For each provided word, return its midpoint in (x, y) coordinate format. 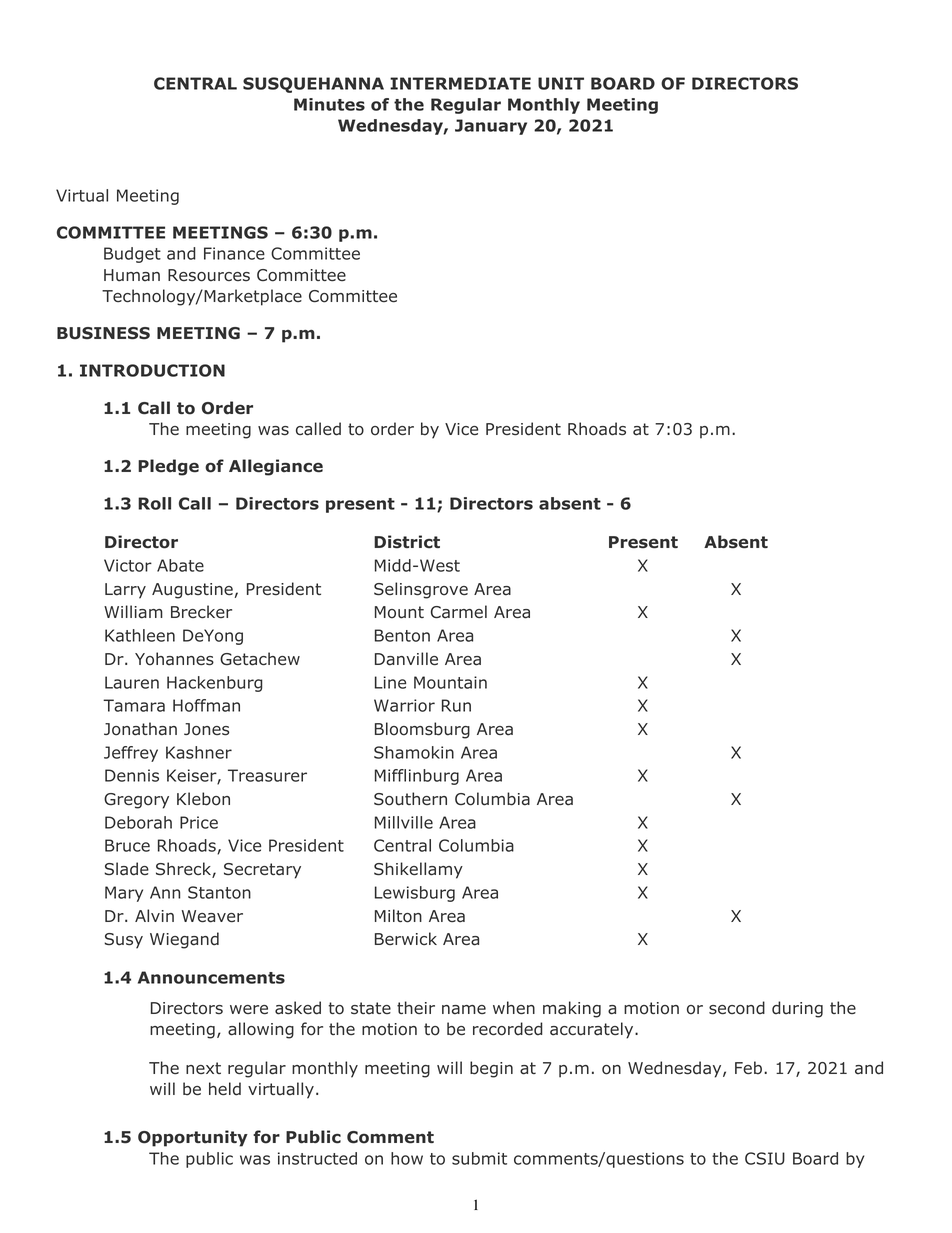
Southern (410, 799)
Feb (748, 1068)
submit (479, 1158)
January (491, 127)
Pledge (168, 467)
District (407, 542)
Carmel (459, 612)
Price (199, 822)
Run (456, 705)
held (225, 1089)
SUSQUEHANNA (313, 85)
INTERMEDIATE (460, 83)
